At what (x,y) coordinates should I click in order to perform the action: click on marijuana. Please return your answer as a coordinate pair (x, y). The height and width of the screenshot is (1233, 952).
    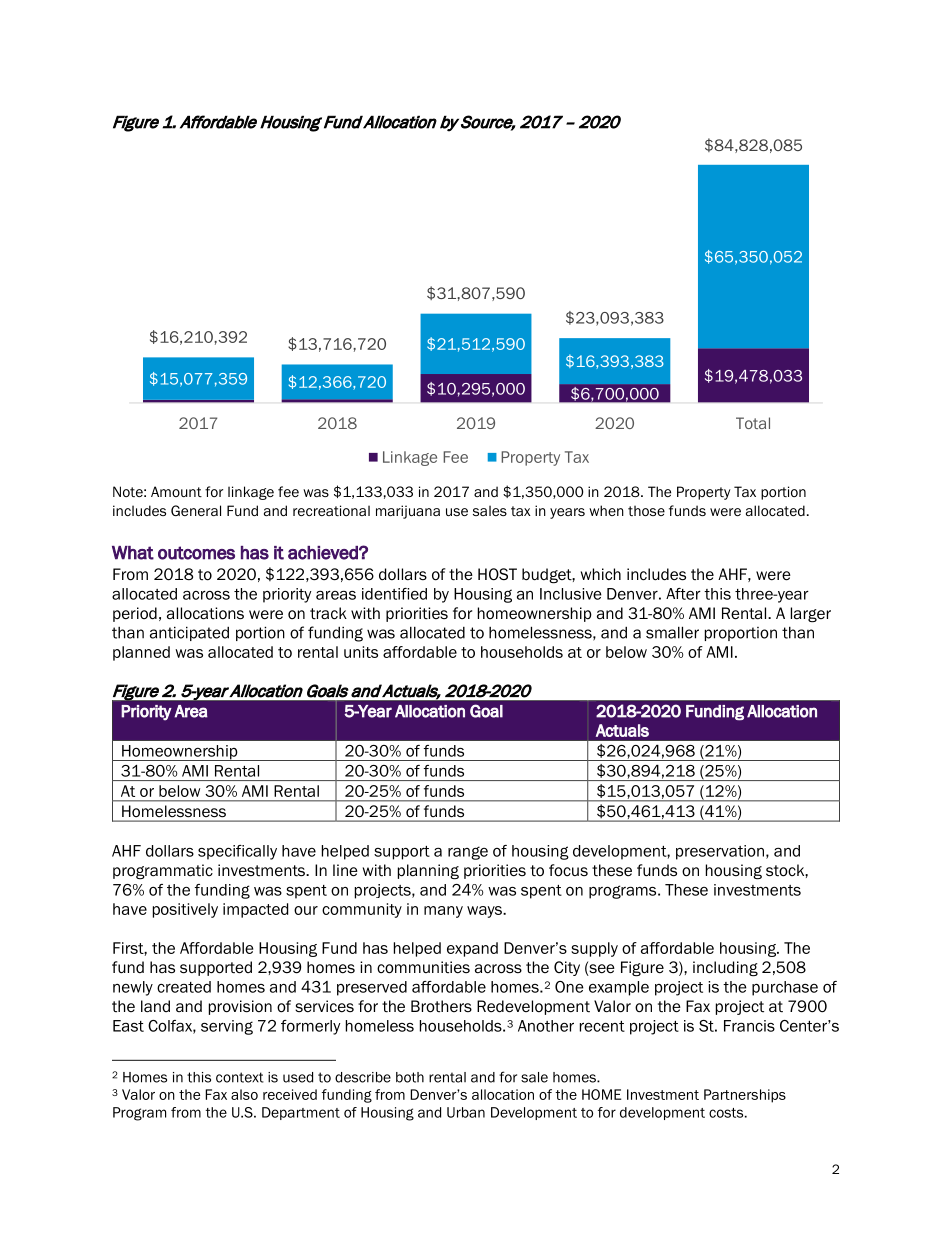
    Looking at the image, I should click on (408, 512).
